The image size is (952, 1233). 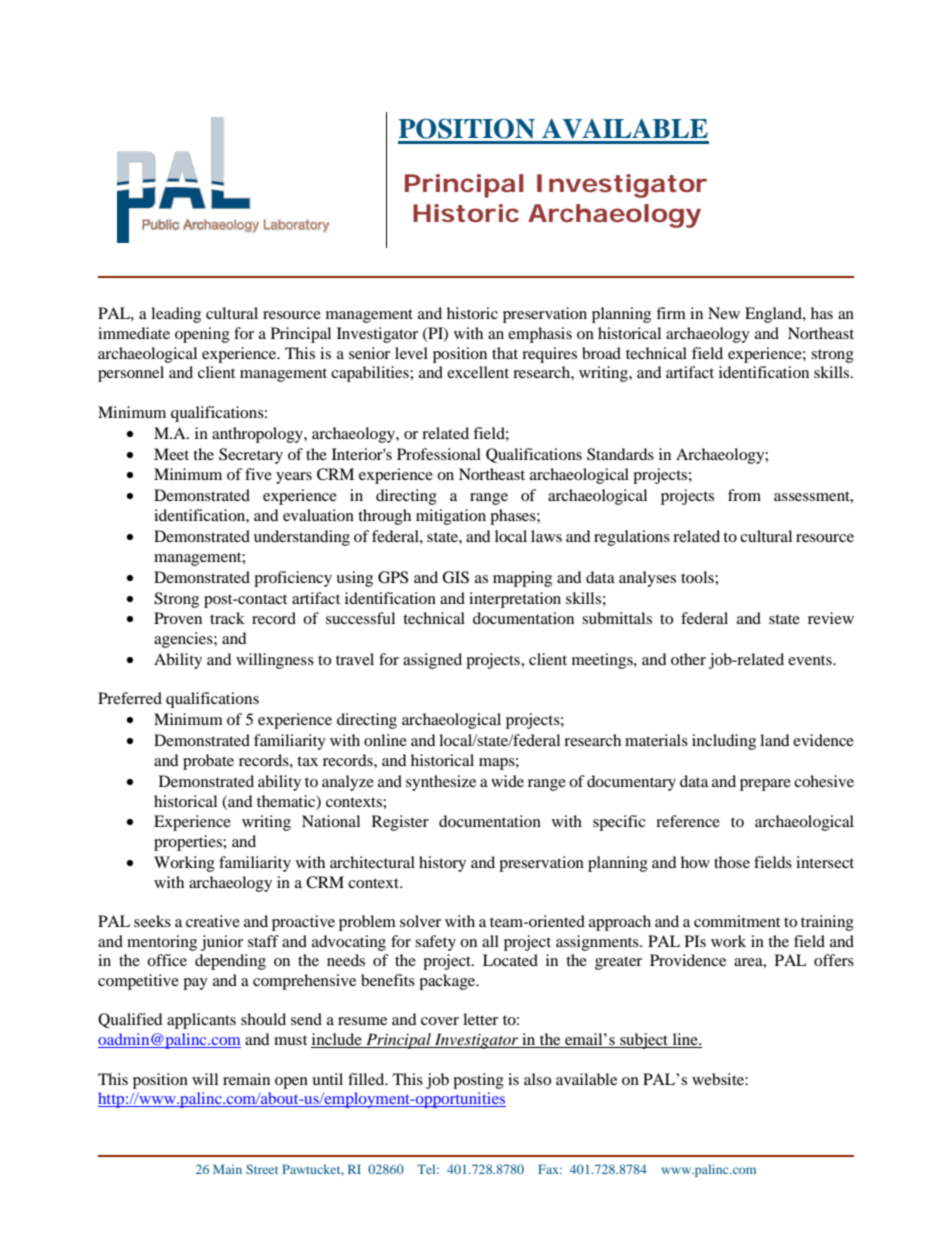 What do you see at coordinates (507, 781) in the document?
I see `wide` at bounding box center [507, 781].
